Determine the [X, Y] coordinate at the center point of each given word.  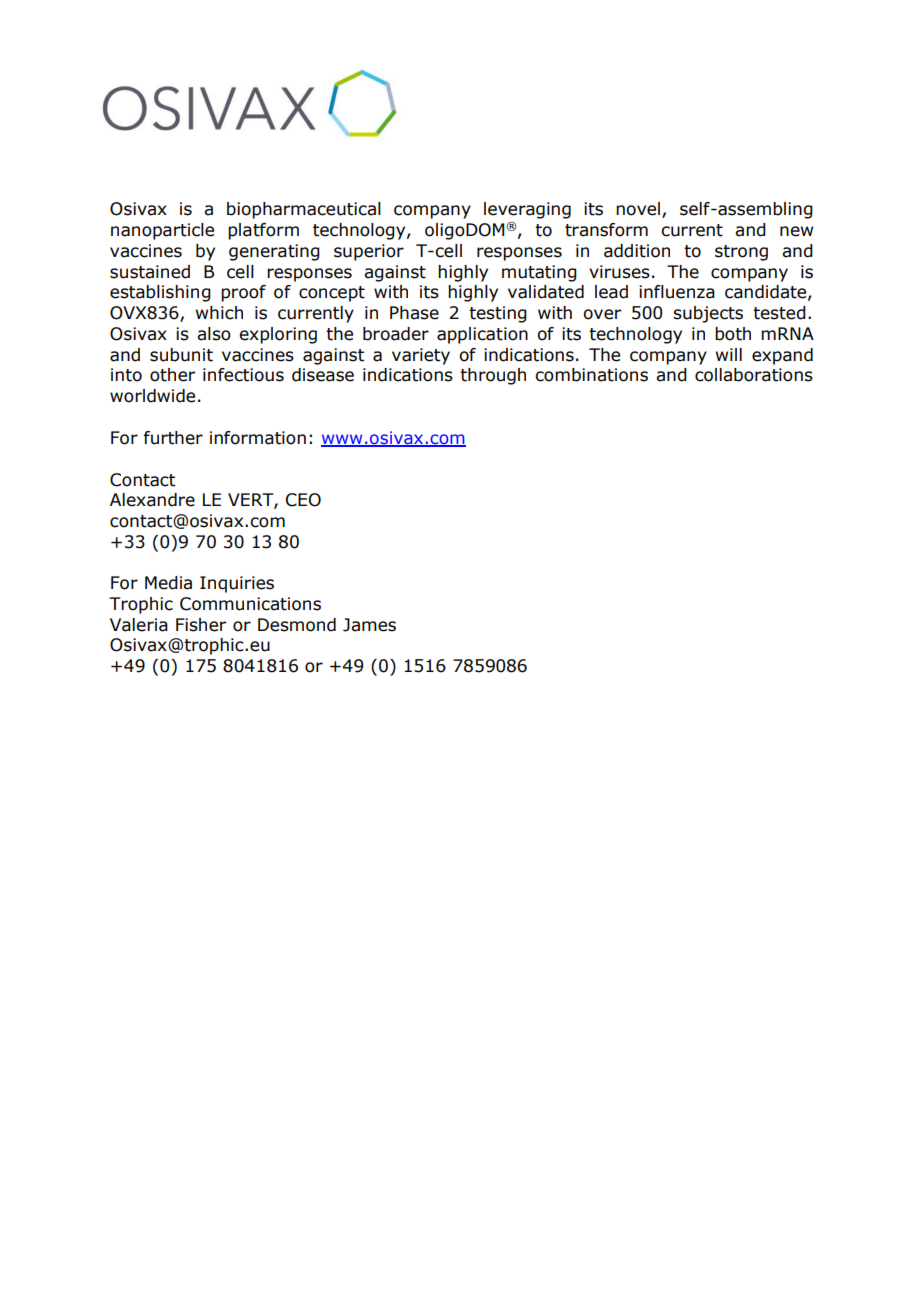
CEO [303, 500]
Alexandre [152, 500]
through [493, 376]
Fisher [201, 625]
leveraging [527, 210]
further [173, 438]
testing [498, 314]
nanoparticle [162, 231]
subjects [708, 314]
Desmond [297, 625]
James [369, 625]
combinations [591, 375]
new [796, 231]
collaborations [754, 375]
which [219, 313]
